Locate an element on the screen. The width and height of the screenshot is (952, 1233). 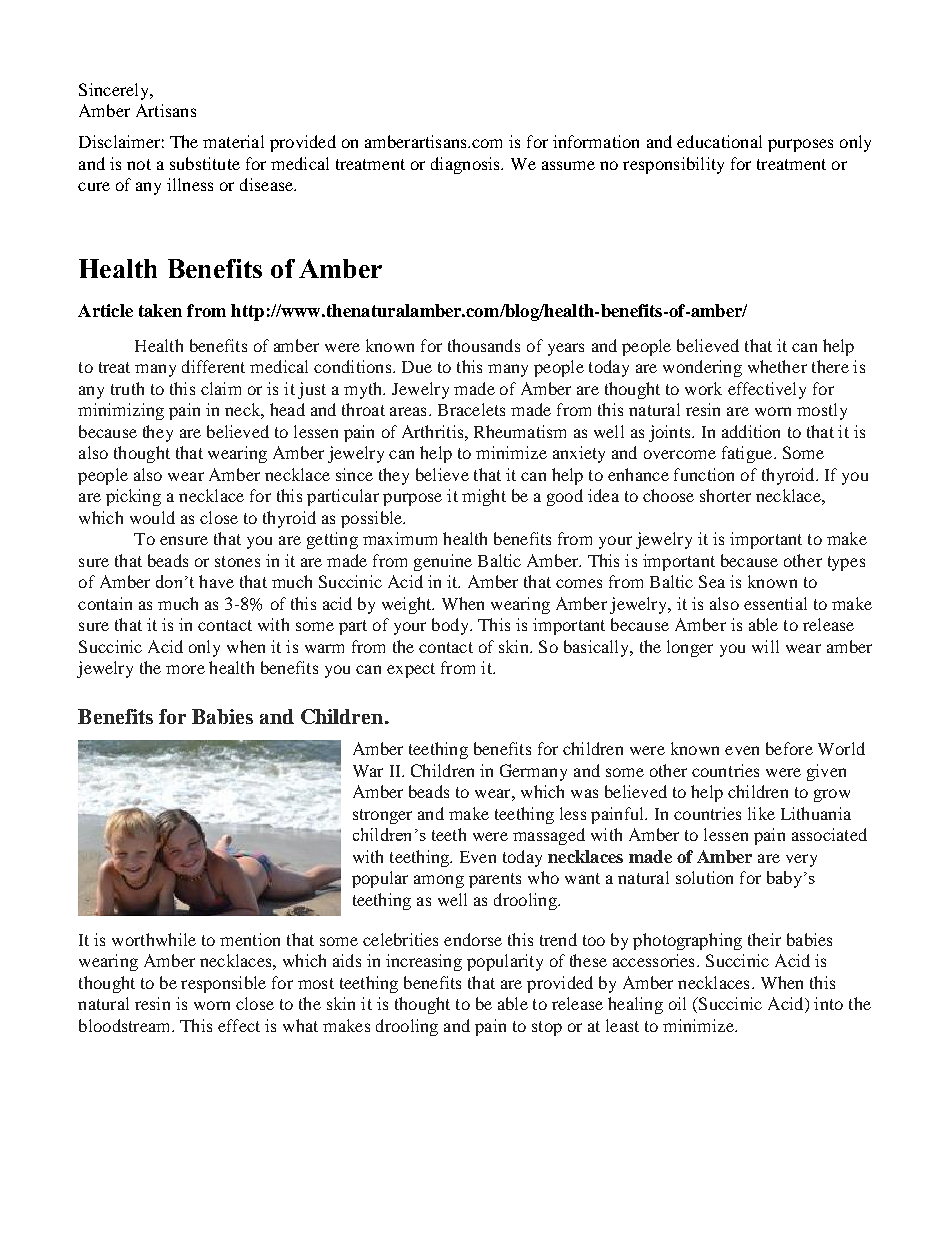
responsible is located at coordinates (223, 984).
